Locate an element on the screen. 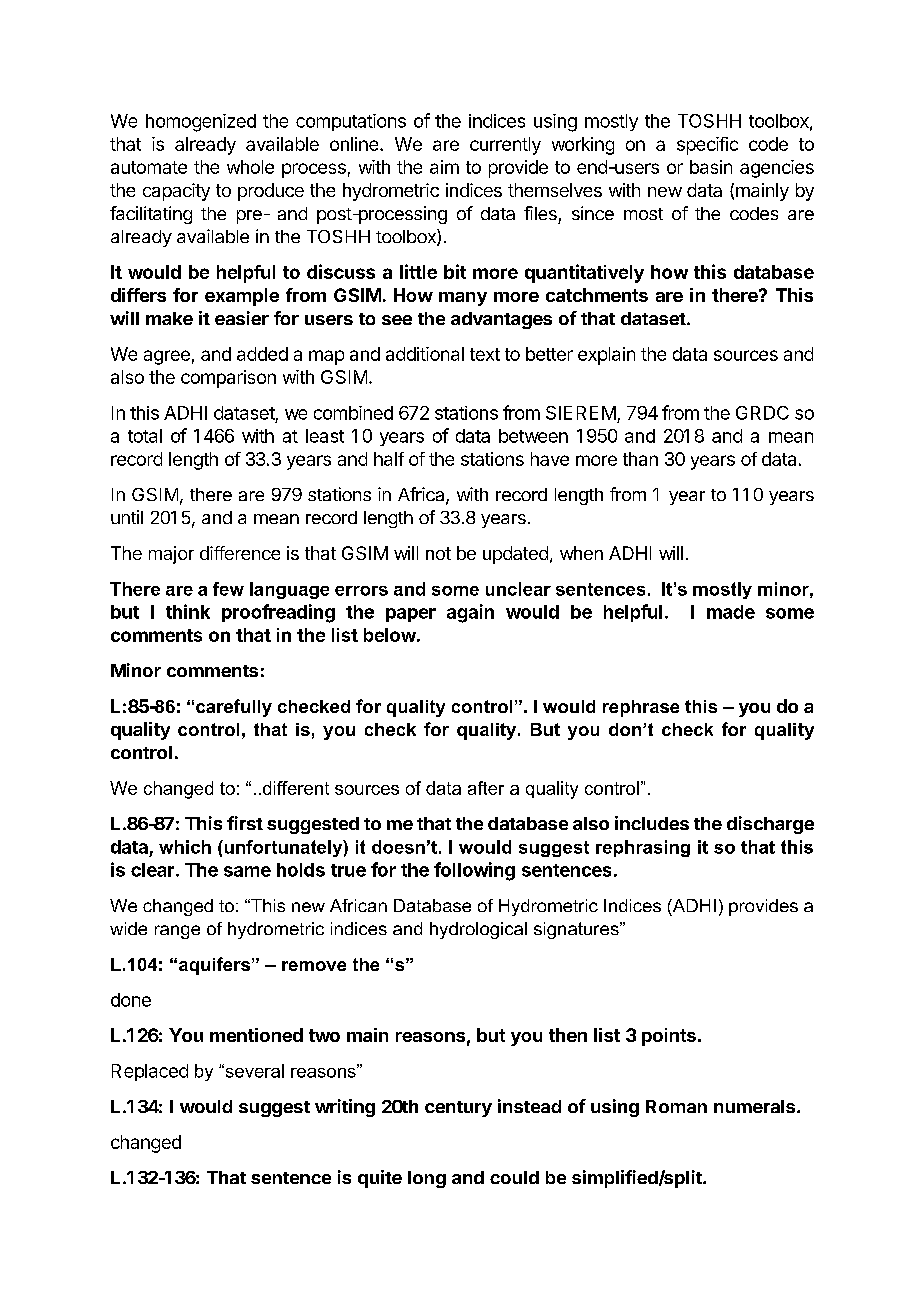  again is located at coordinates (470, 613).
